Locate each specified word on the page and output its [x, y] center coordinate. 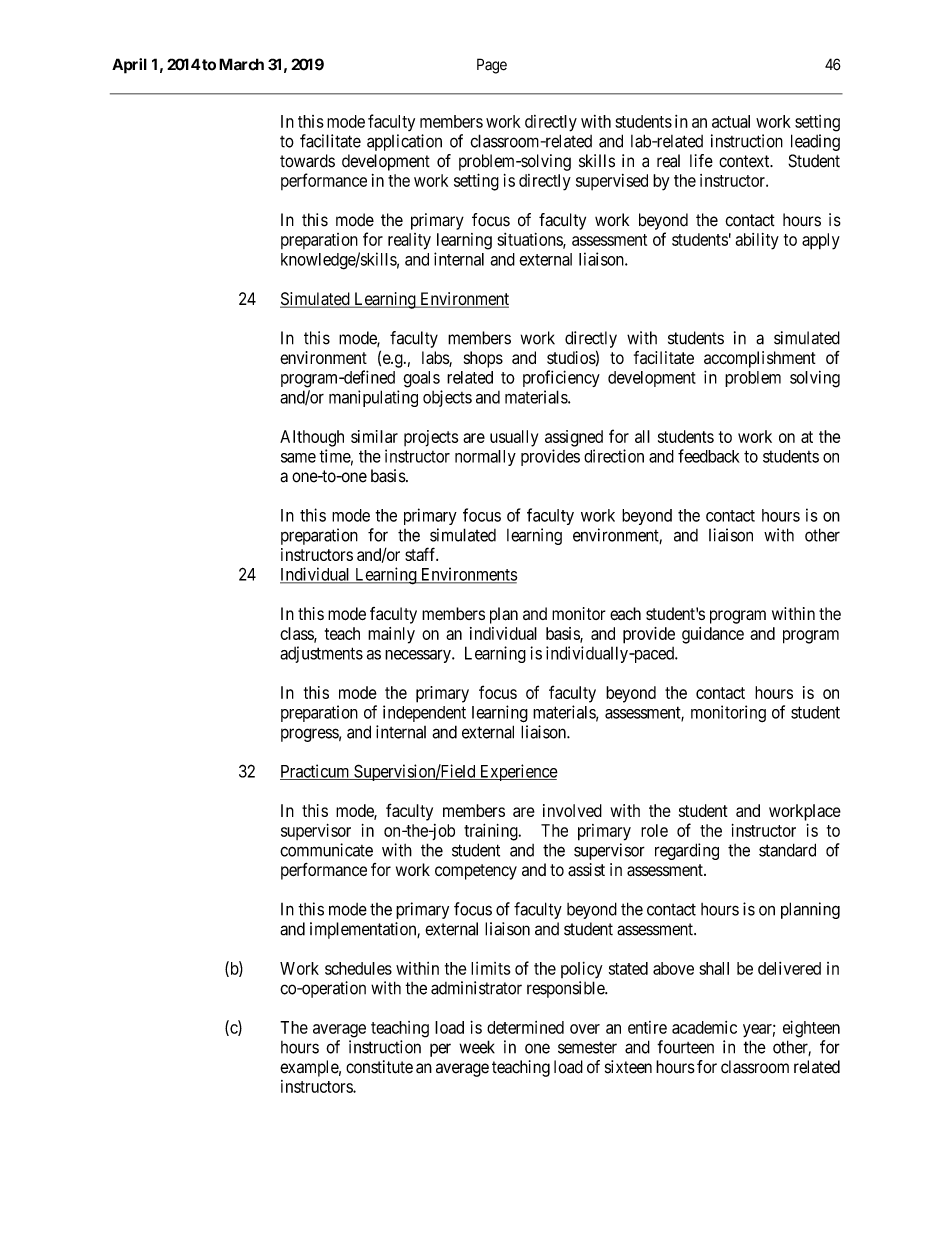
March [241, 64]
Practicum [316, 772]
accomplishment [760, 359]
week [477, 1047]
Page [492, 66]
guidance [713, 635]
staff [421, 554]
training [492, 832]
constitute [379, 1067]
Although [312, 438]
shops [483, 359]
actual [731, 121]
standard [787, 850]
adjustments [321, 654]
